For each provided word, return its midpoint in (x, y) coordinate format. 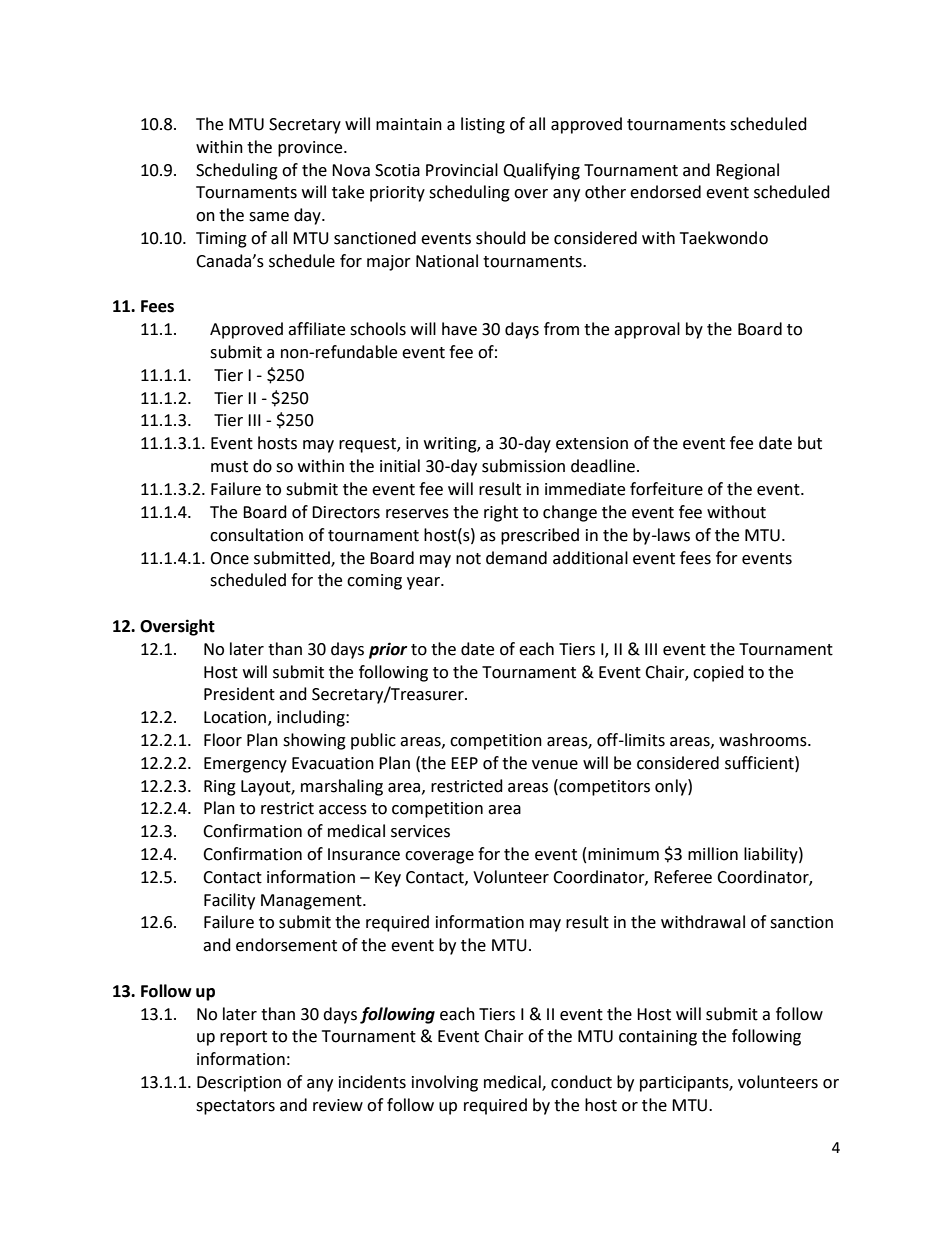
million (713, 854)
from (561, 329)
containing (658, 1038)
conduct (581, 1082)
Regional (747, 171)
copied (718, 673)
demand (516, 558)
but (810, 443)
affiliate (316, 329)
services (420, 831)
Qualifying (541, 171)
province (311, 149)
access (343, 810)
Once (229, 558)
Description (239, 1084)
